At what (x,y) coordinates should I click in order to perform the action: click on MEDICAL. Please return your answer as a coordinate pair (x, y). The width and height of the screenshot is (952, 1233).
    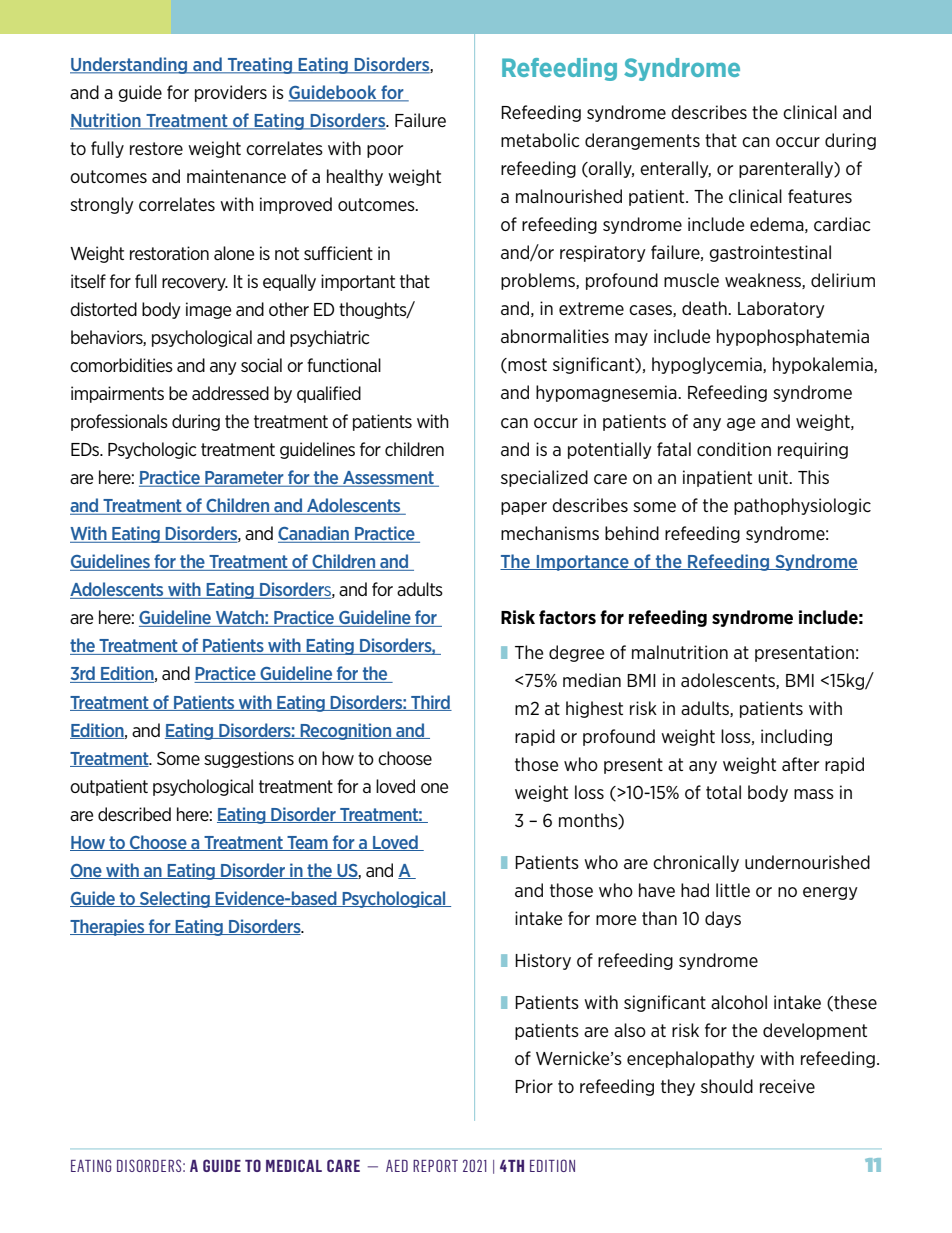
    Looking at the image, I should click on (294, 1165).
